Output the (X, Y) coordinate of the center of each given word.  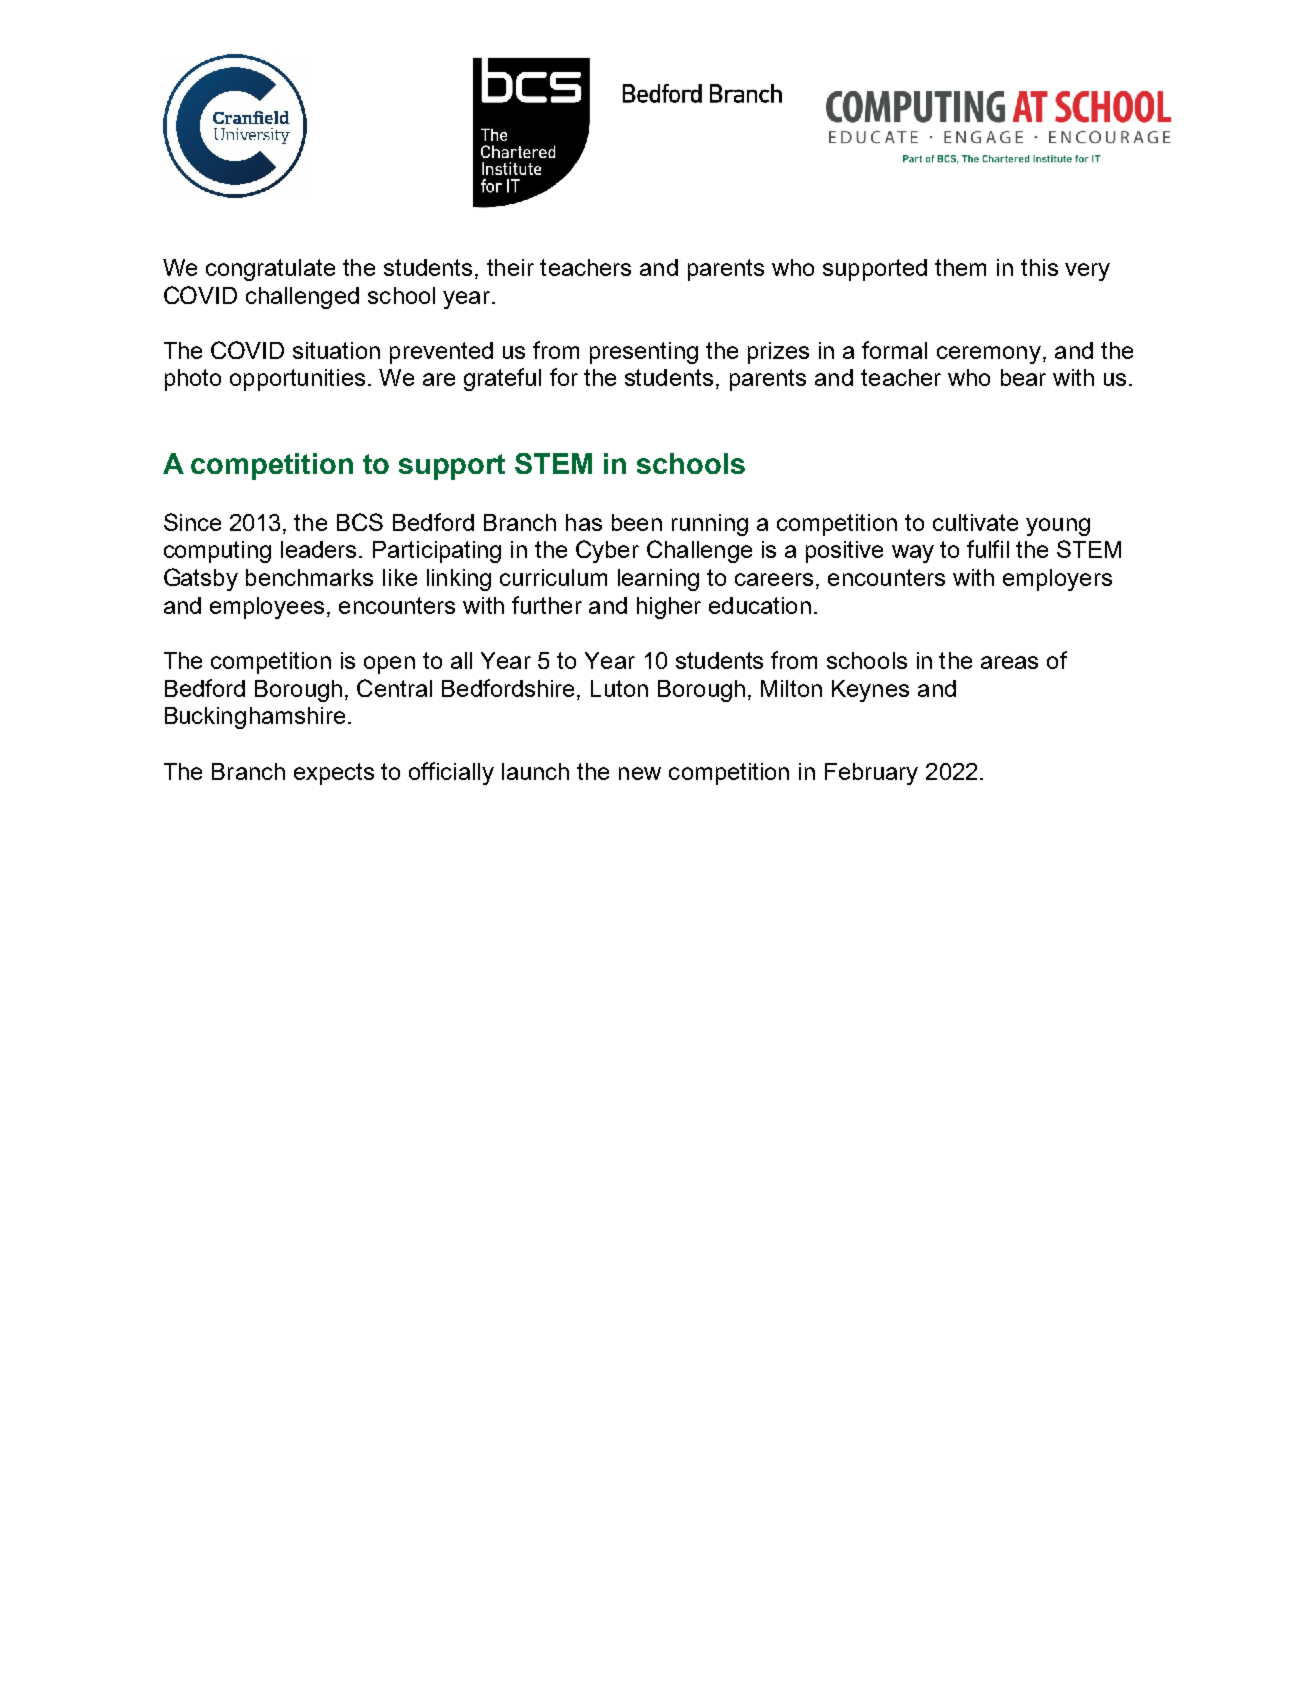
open (389, 665)
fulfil (988, 549)
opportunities (297, 380)
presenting (644, 353)
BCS (360, 522)
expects (334, 774)
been (637, 522)
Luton (619, 688)
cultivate (975, 522)
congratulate (270, 270)
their (510, 267)
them (960, 267)
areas (1009, 662)
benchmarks (309, 577)
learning (658, 580)
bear (1023, 377)
